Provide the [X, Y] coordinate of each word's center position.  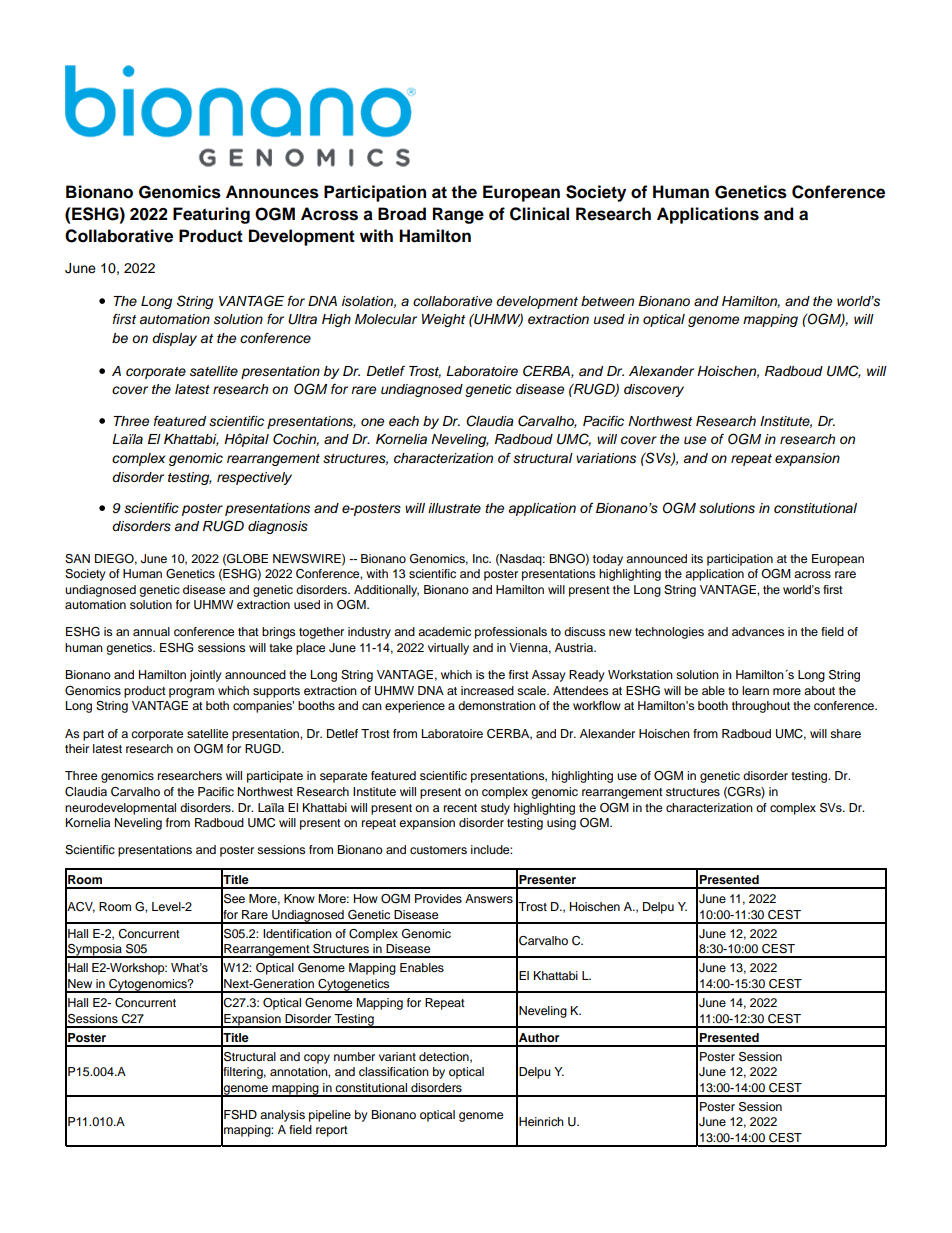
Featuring [211, 215]
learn [755, 690]
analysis [282, 1116]
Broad [402, 214]
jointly [206, 676]
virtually [448, 649]
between [607, 301]
